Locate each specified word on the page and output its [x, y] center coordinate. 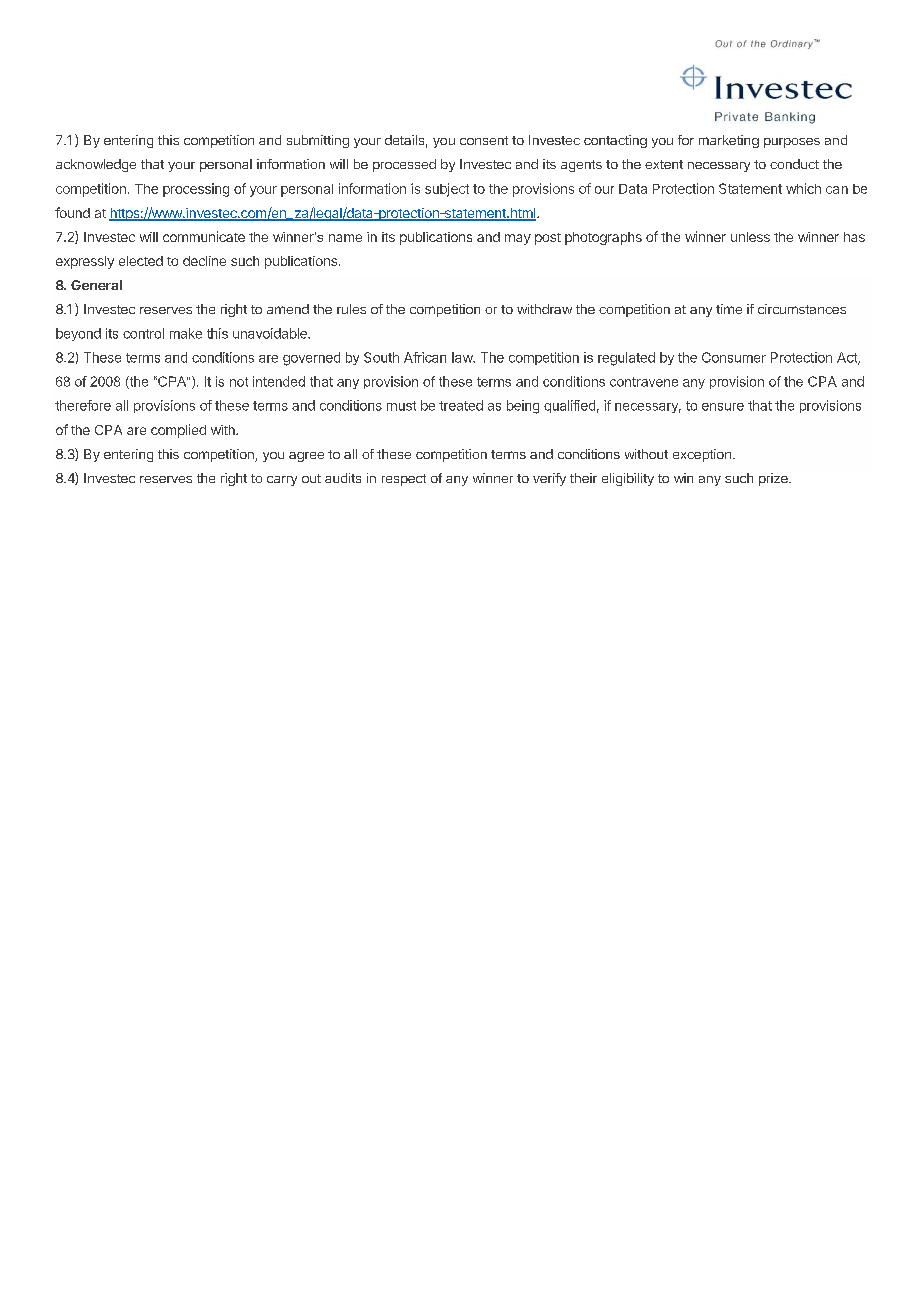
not [239, 382]
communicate [204, 236]
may [518, 239]
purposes [792, 143]
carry [282, 481]
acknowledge [96, 165]
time [729, 309]
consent [484, 140]
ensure [723, 407]
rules [351, 309]
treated [461, 405]
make [186, 333]
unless [750, 237]
